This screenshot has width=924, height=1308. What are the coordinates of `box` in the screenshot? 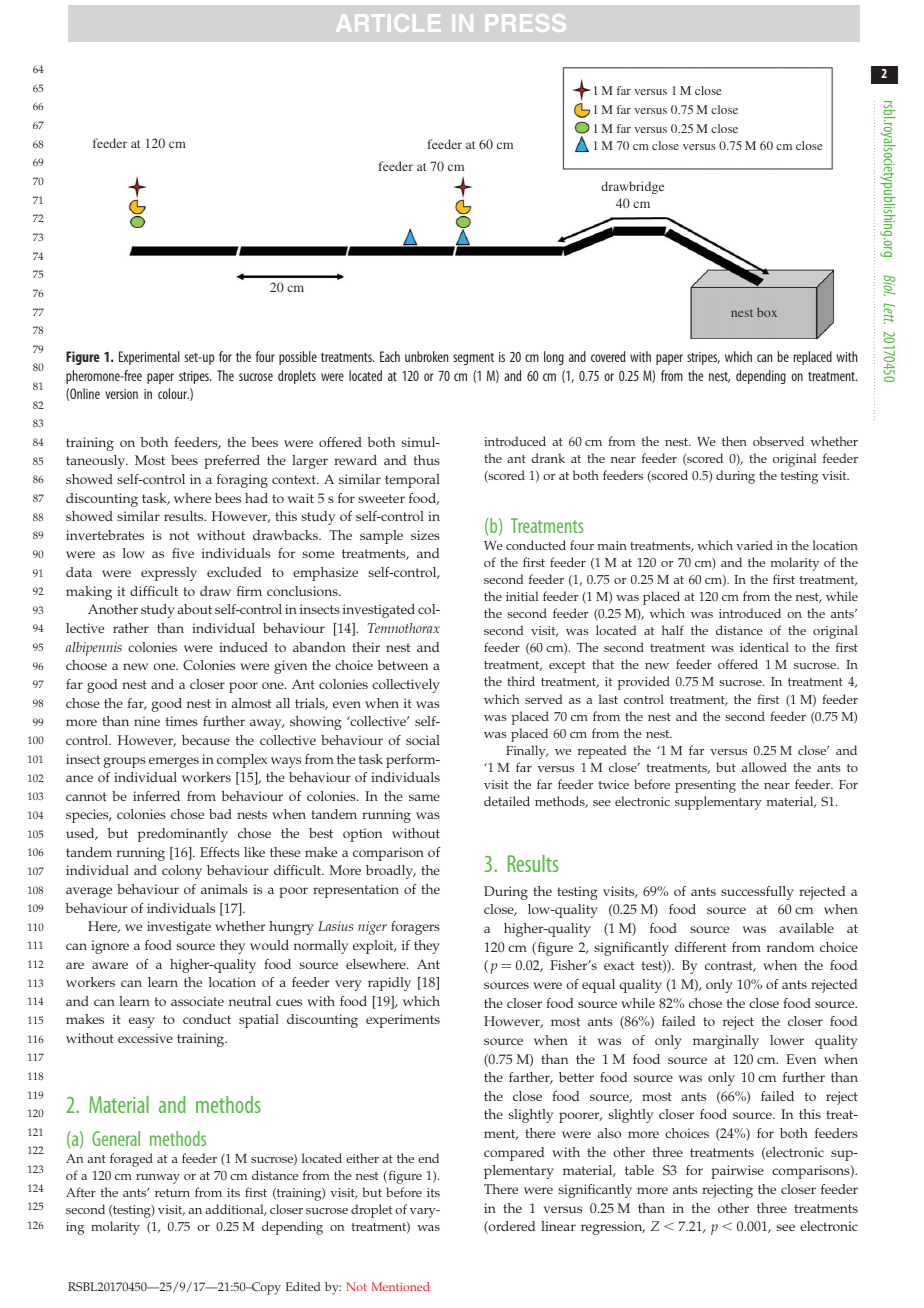 It's located at (767, 312).
